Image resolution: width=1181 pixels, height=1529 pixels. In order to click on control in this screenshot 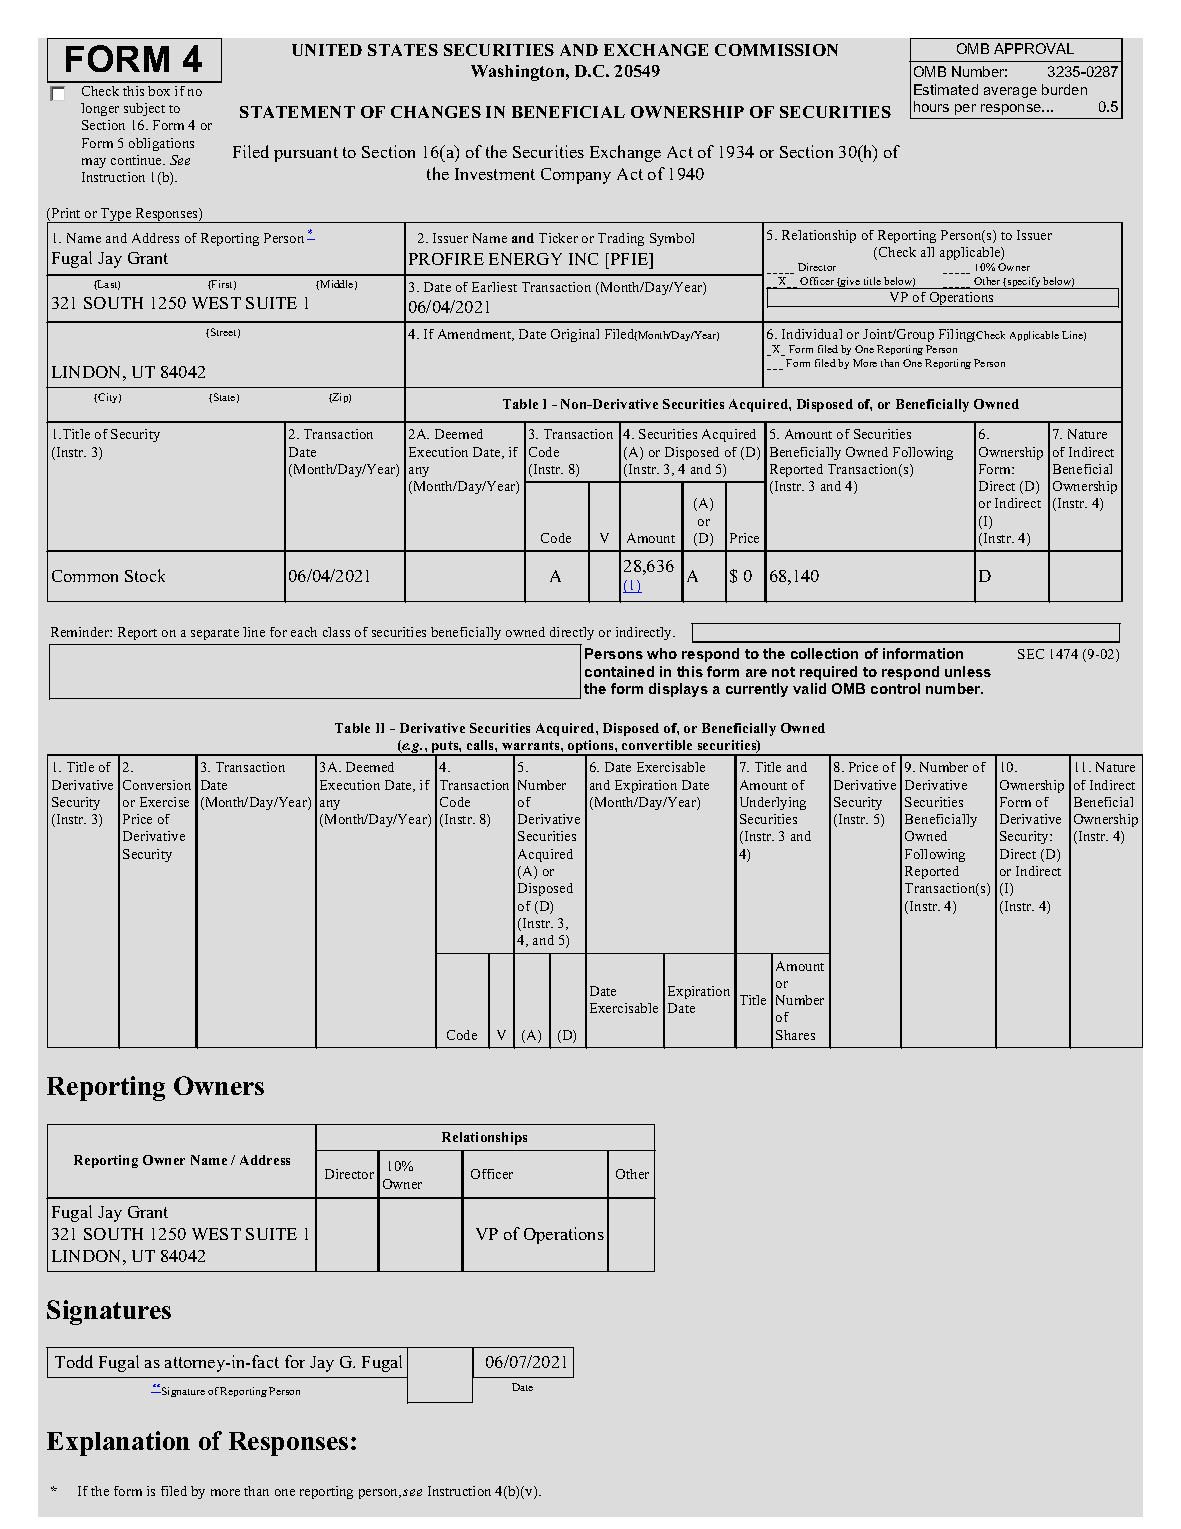, I will do `click(895, 688)`.
